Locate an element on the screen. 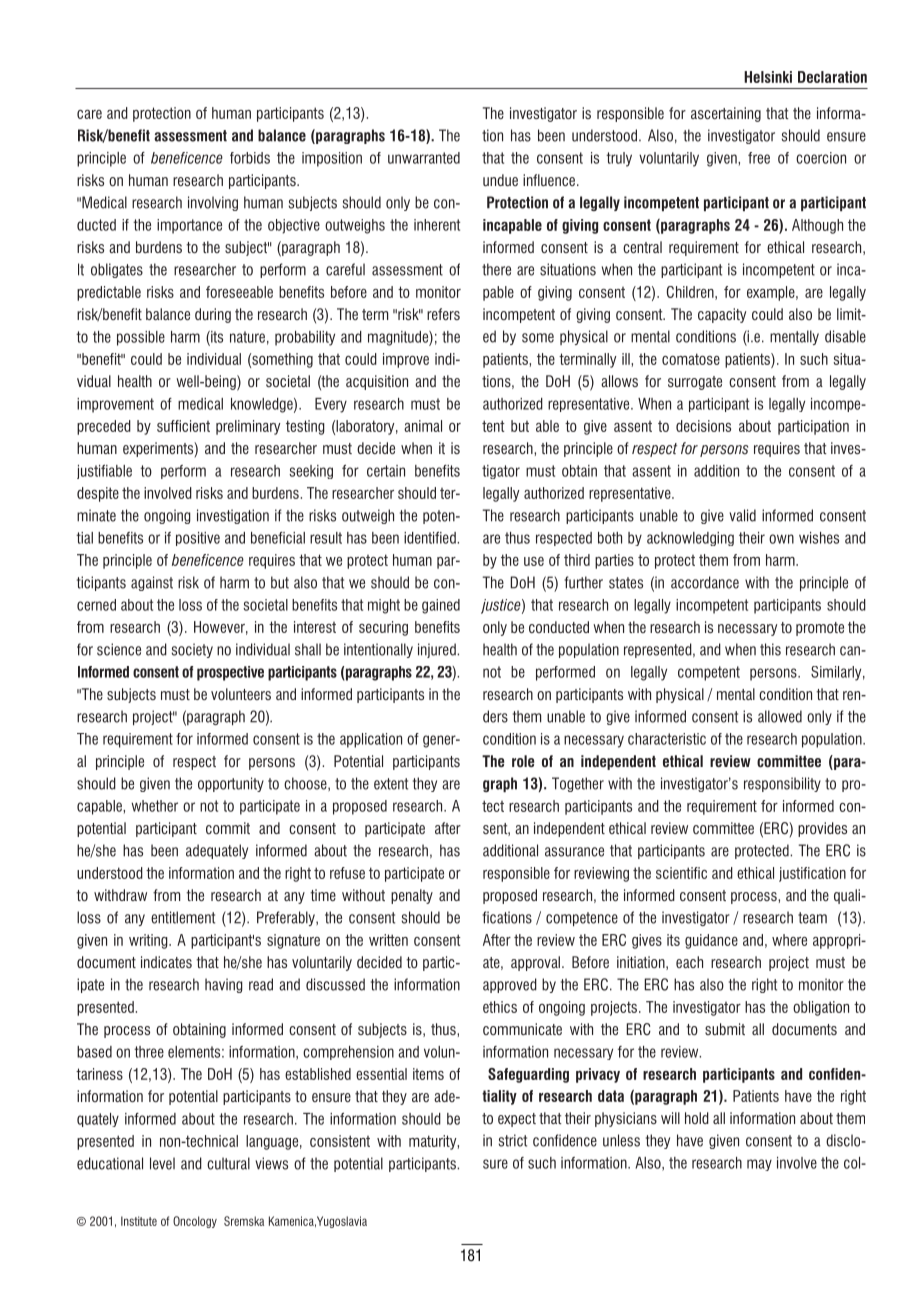  prospective is located at coordinates (230, 673).
